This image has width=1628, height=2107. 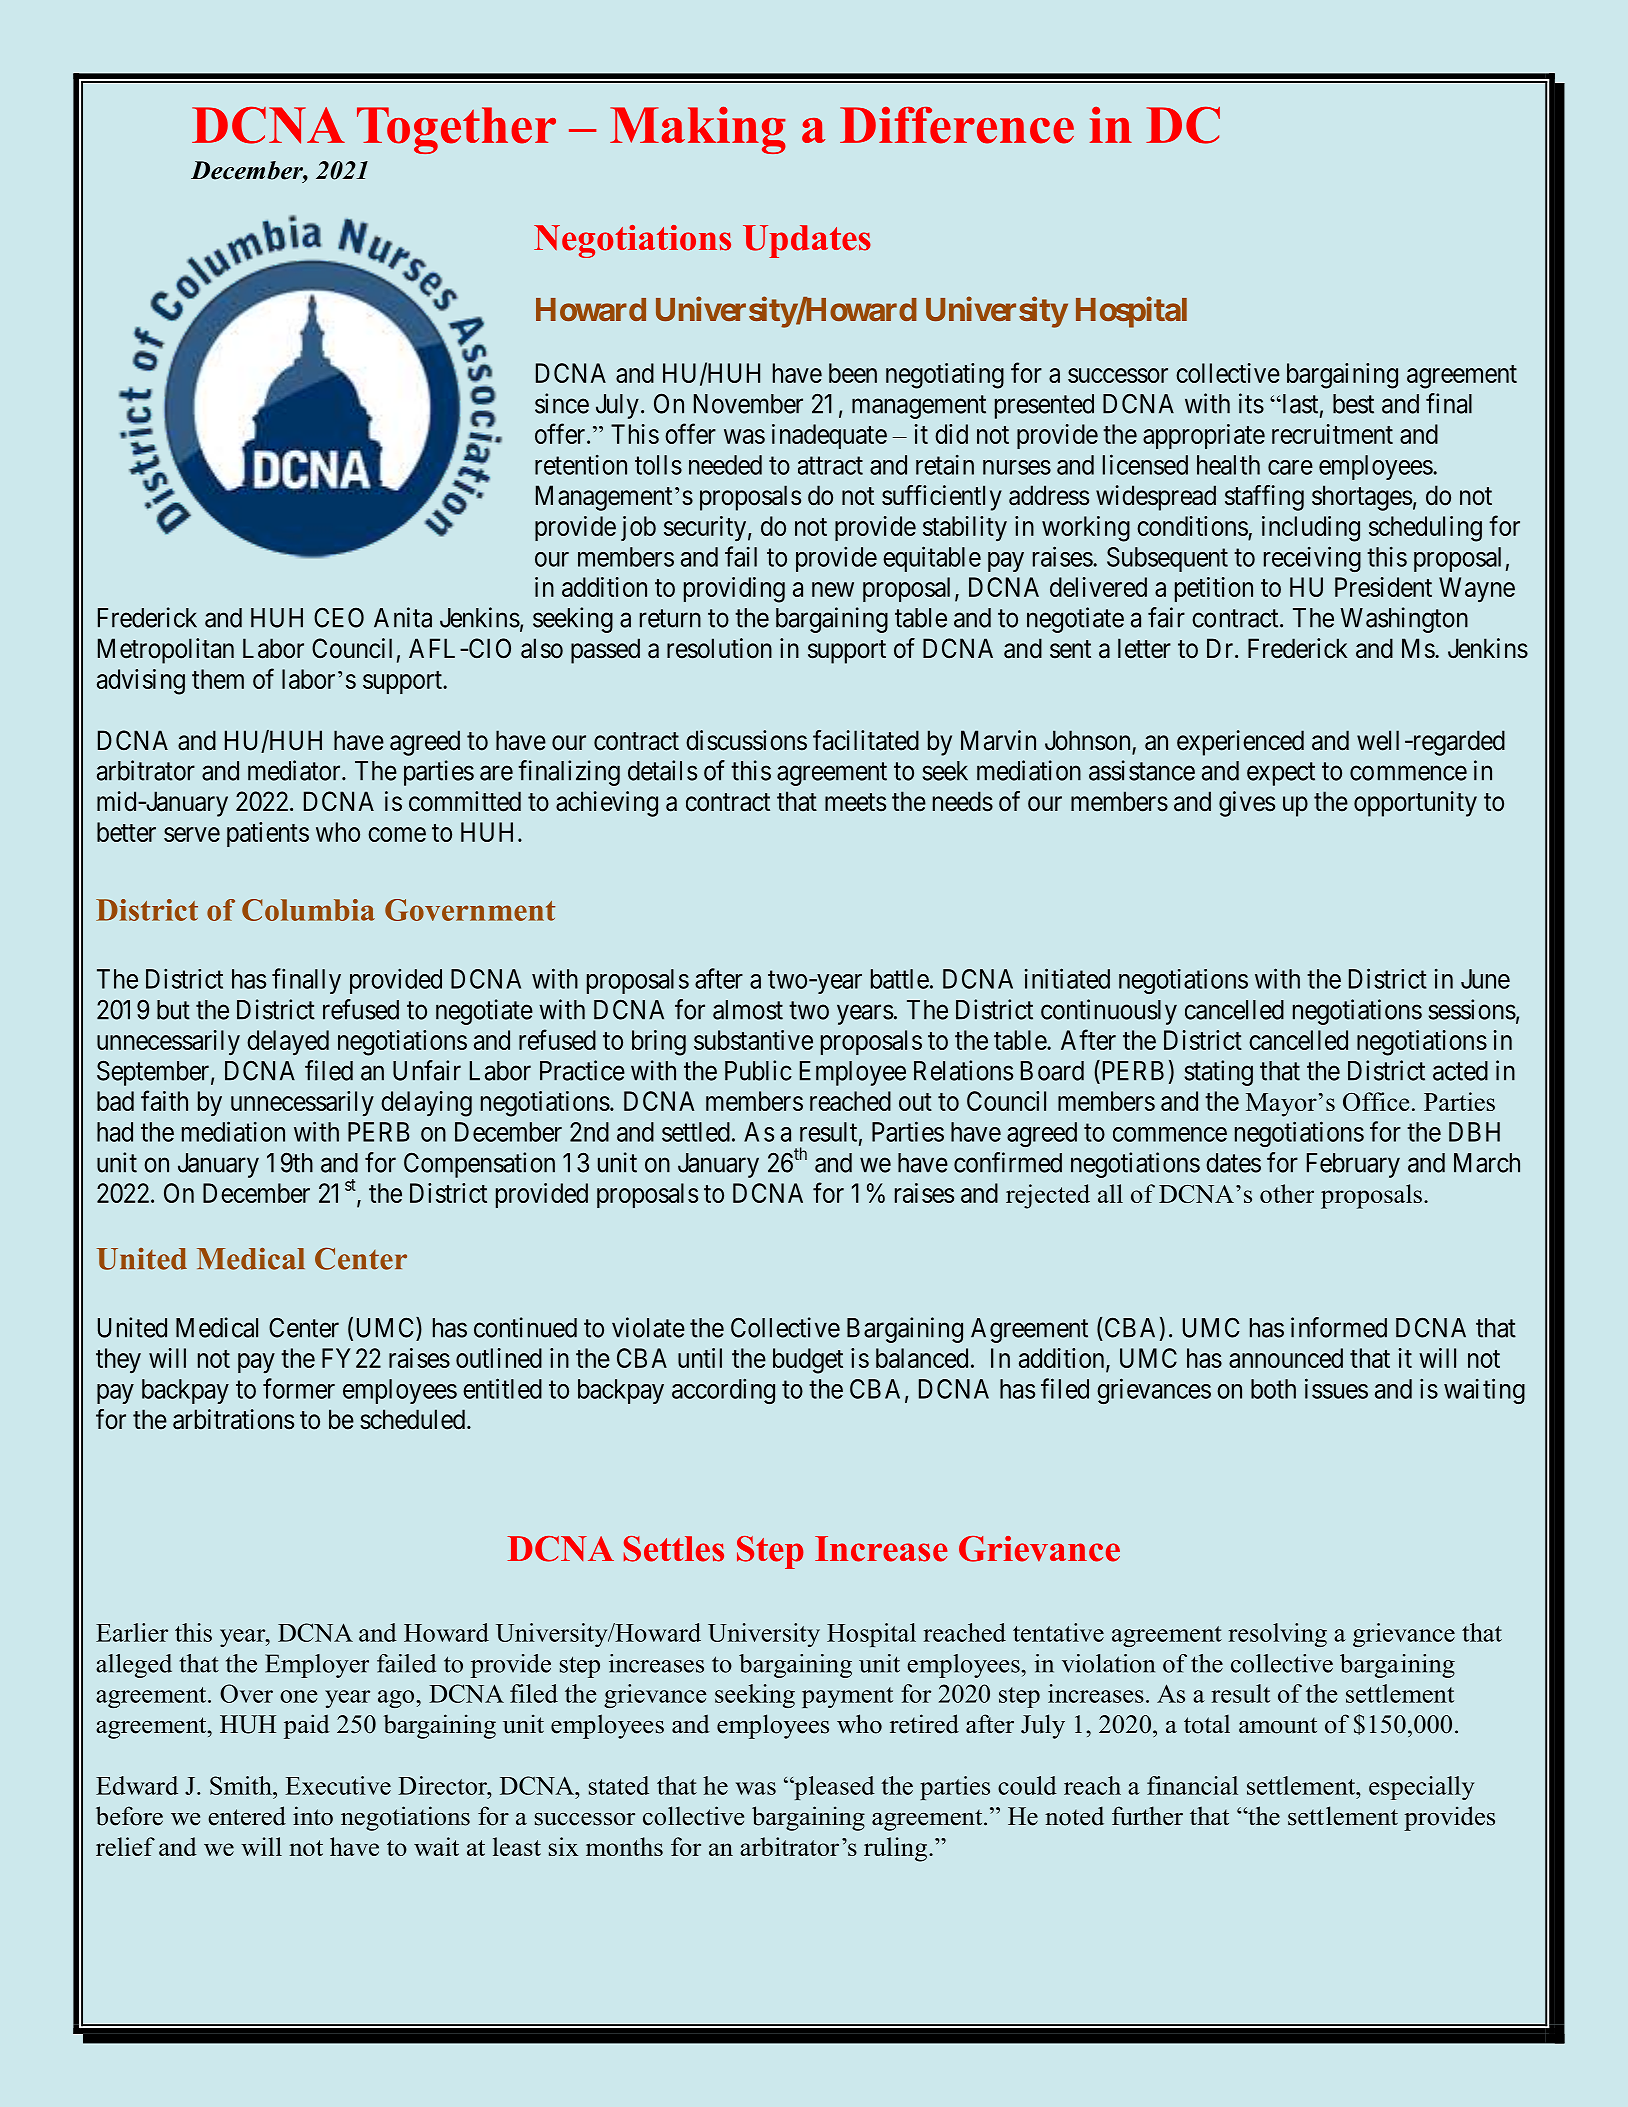 What do you see at coordinates (299, 1388) in the image?
I see `former` at bounding box center [299, 1388].
